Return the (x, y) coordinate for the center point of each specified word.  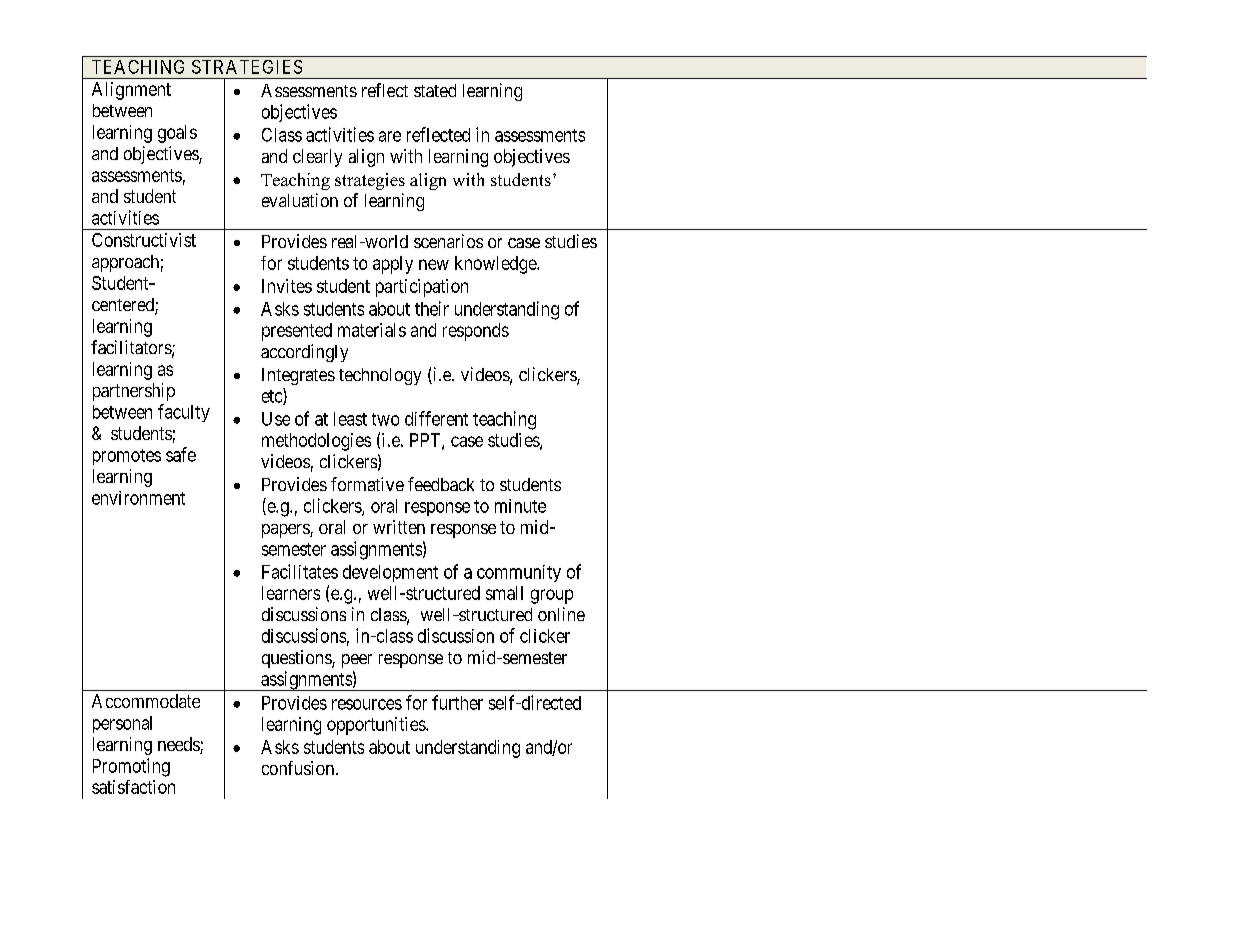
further (457, 702)
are (390, 136)
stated (435, 90)
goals (177, 134)
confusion (298, 768)
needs (179, 745)
